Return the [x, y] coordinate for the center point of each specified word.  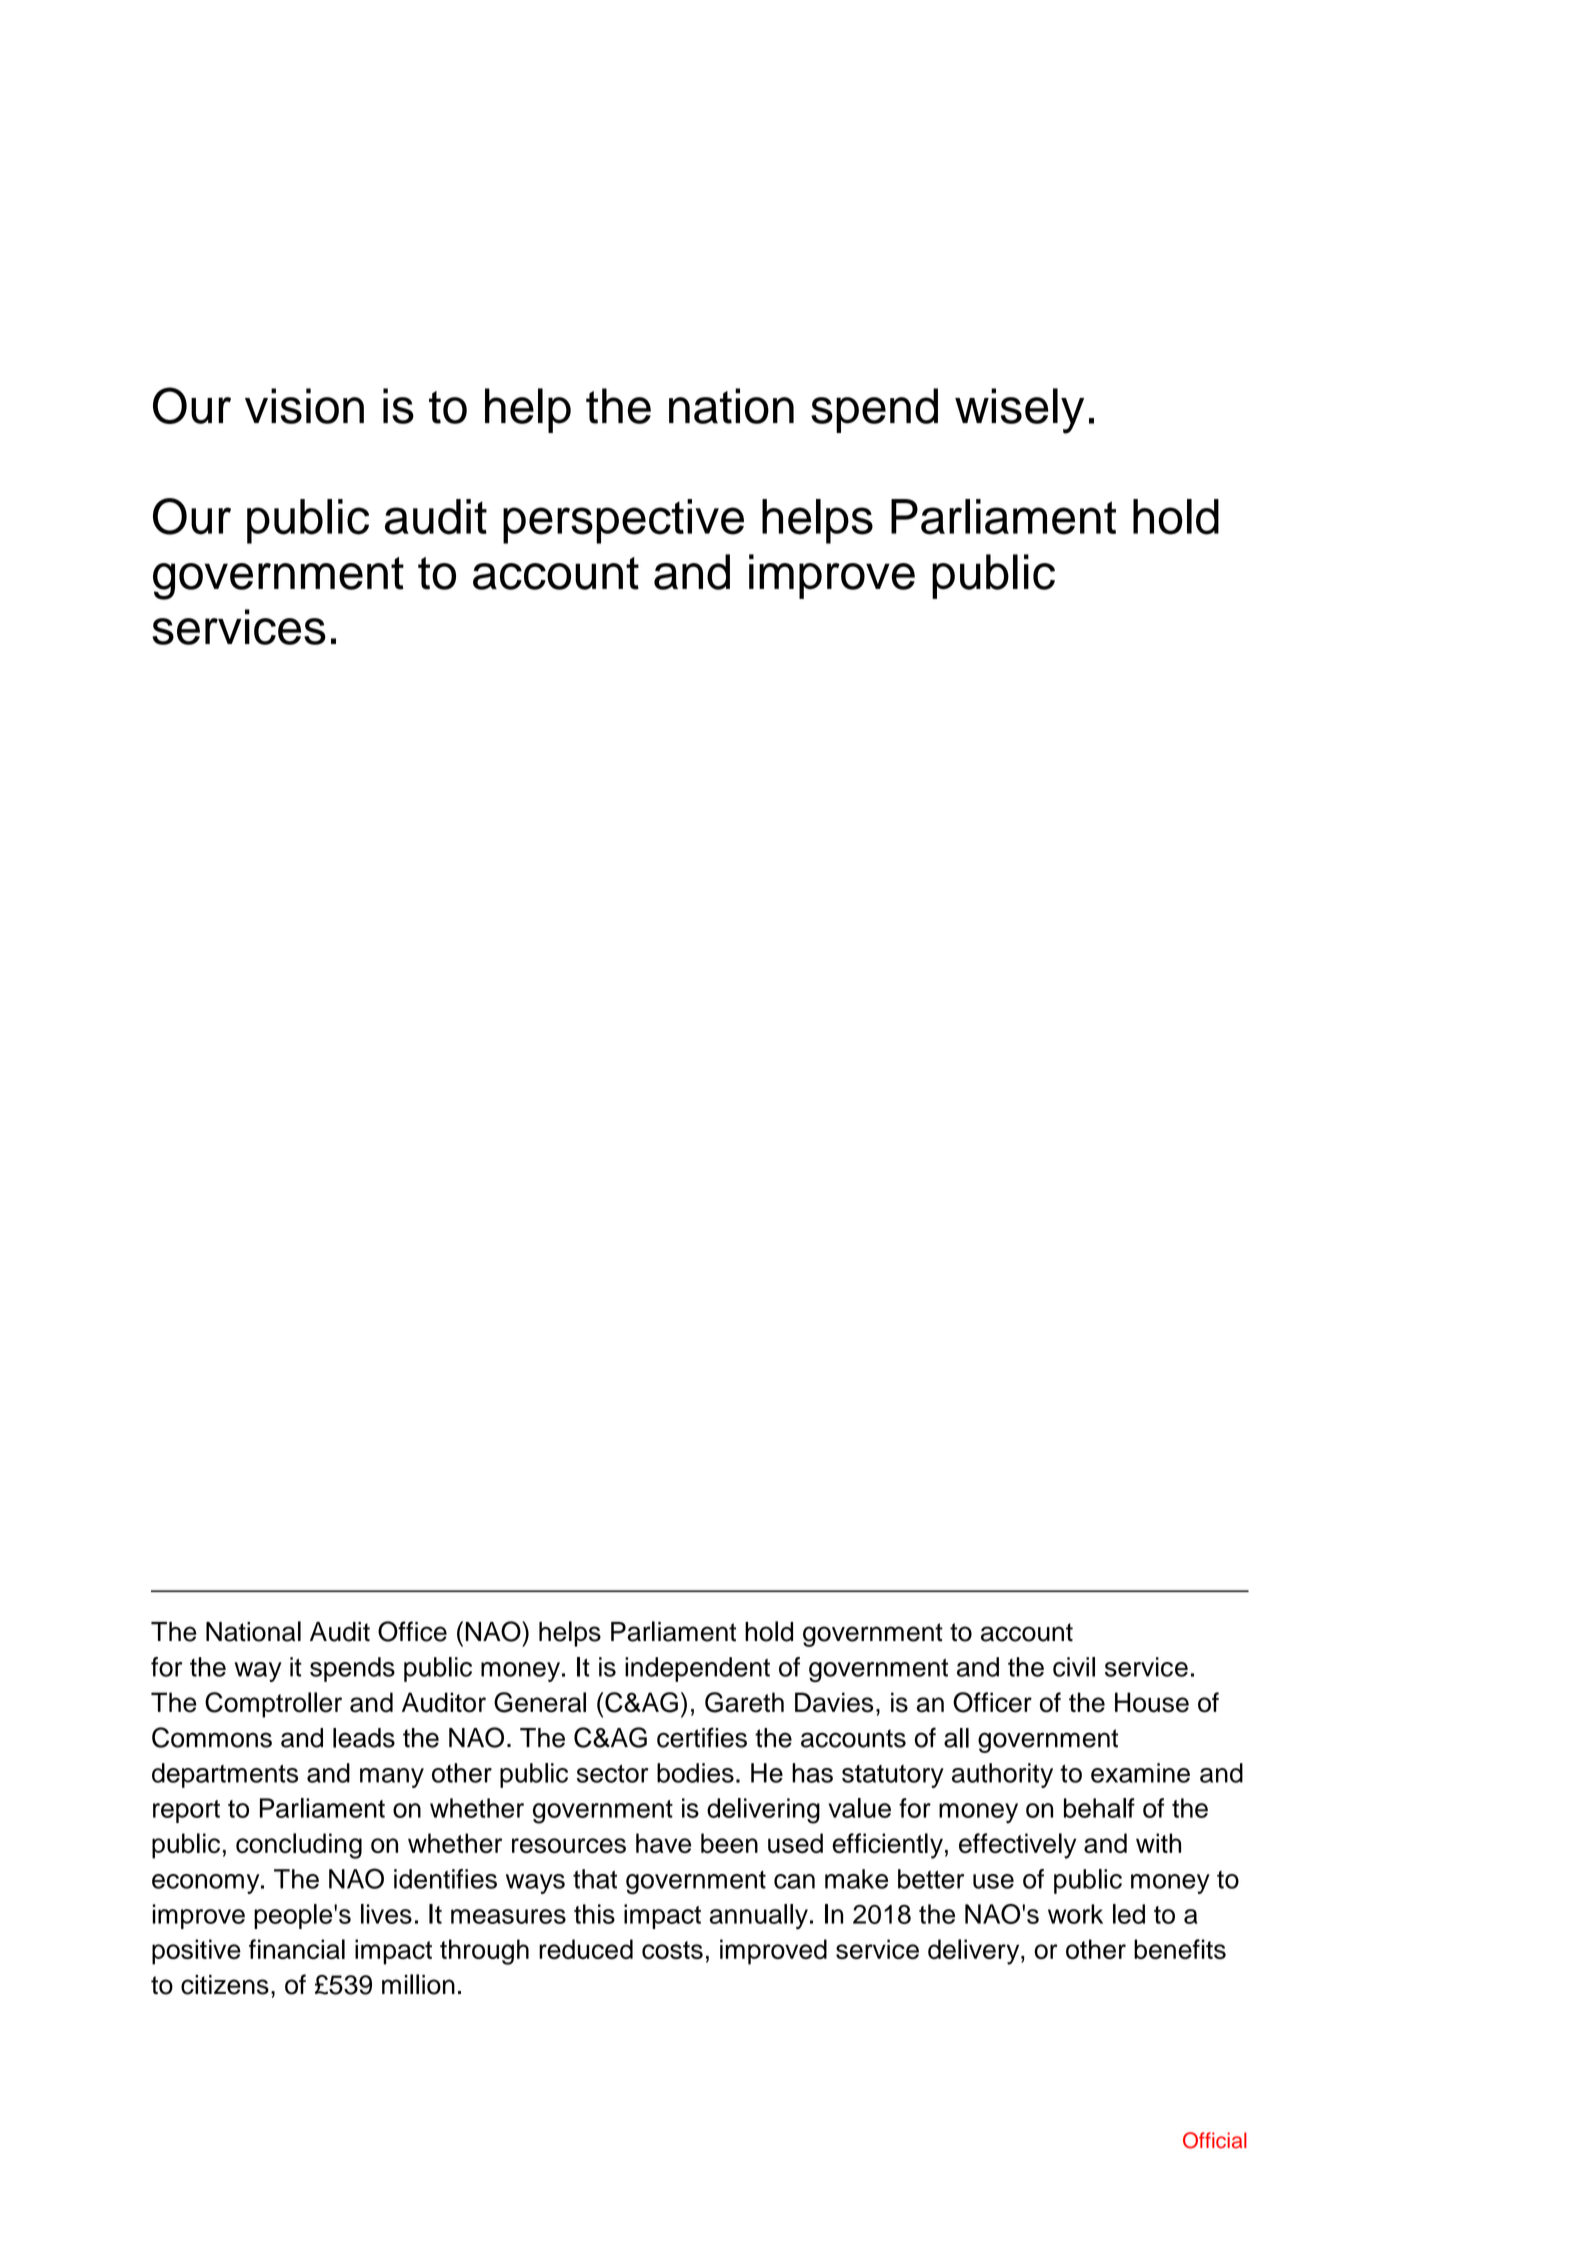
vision [304, 406]
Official [1215, 2140]
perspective [623, 521]
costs [672, 1950]
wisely [1019, 411]
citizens [225, 1985]
